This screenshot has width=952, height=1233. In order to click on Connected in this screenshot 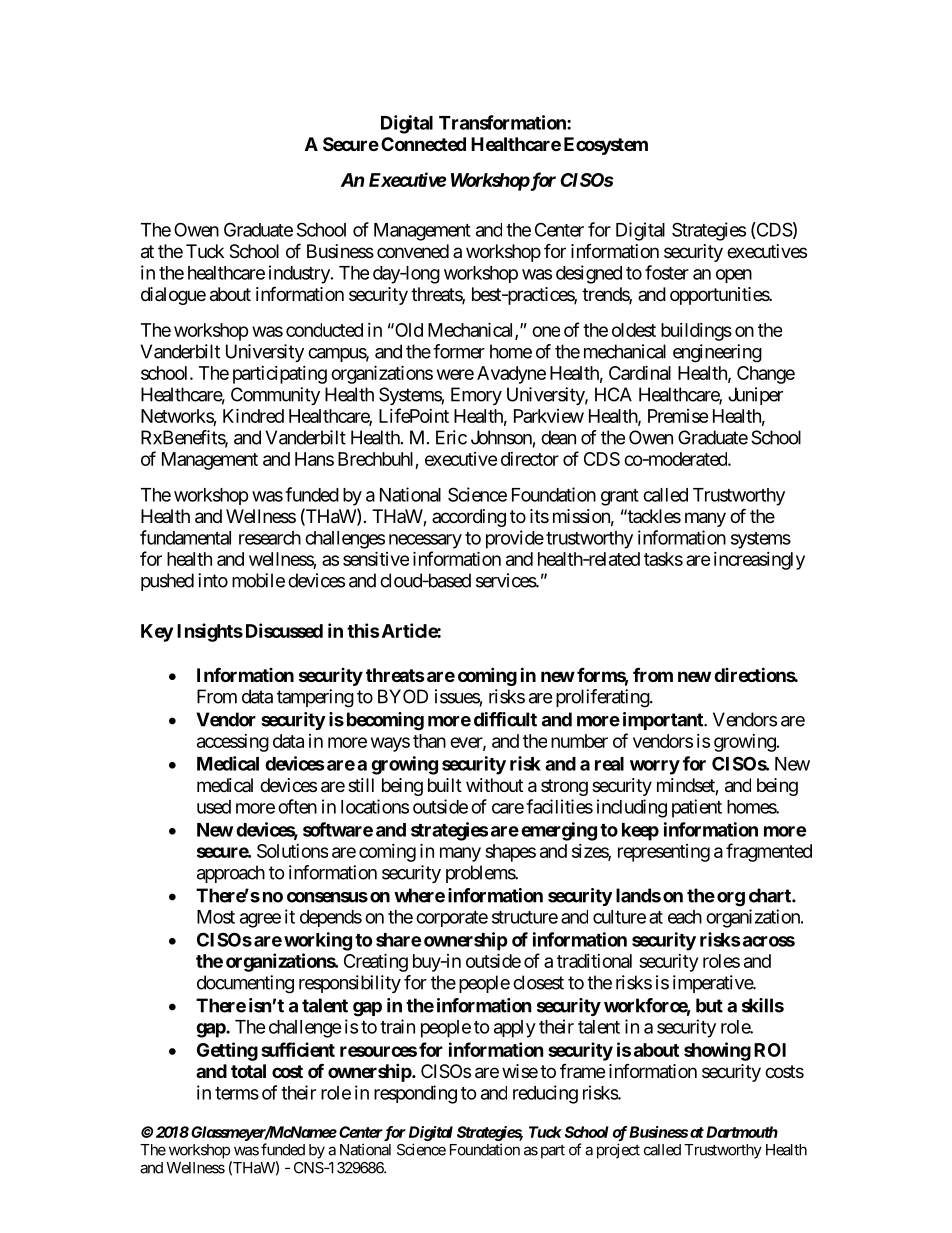, I will do `click(423, 144)`.
